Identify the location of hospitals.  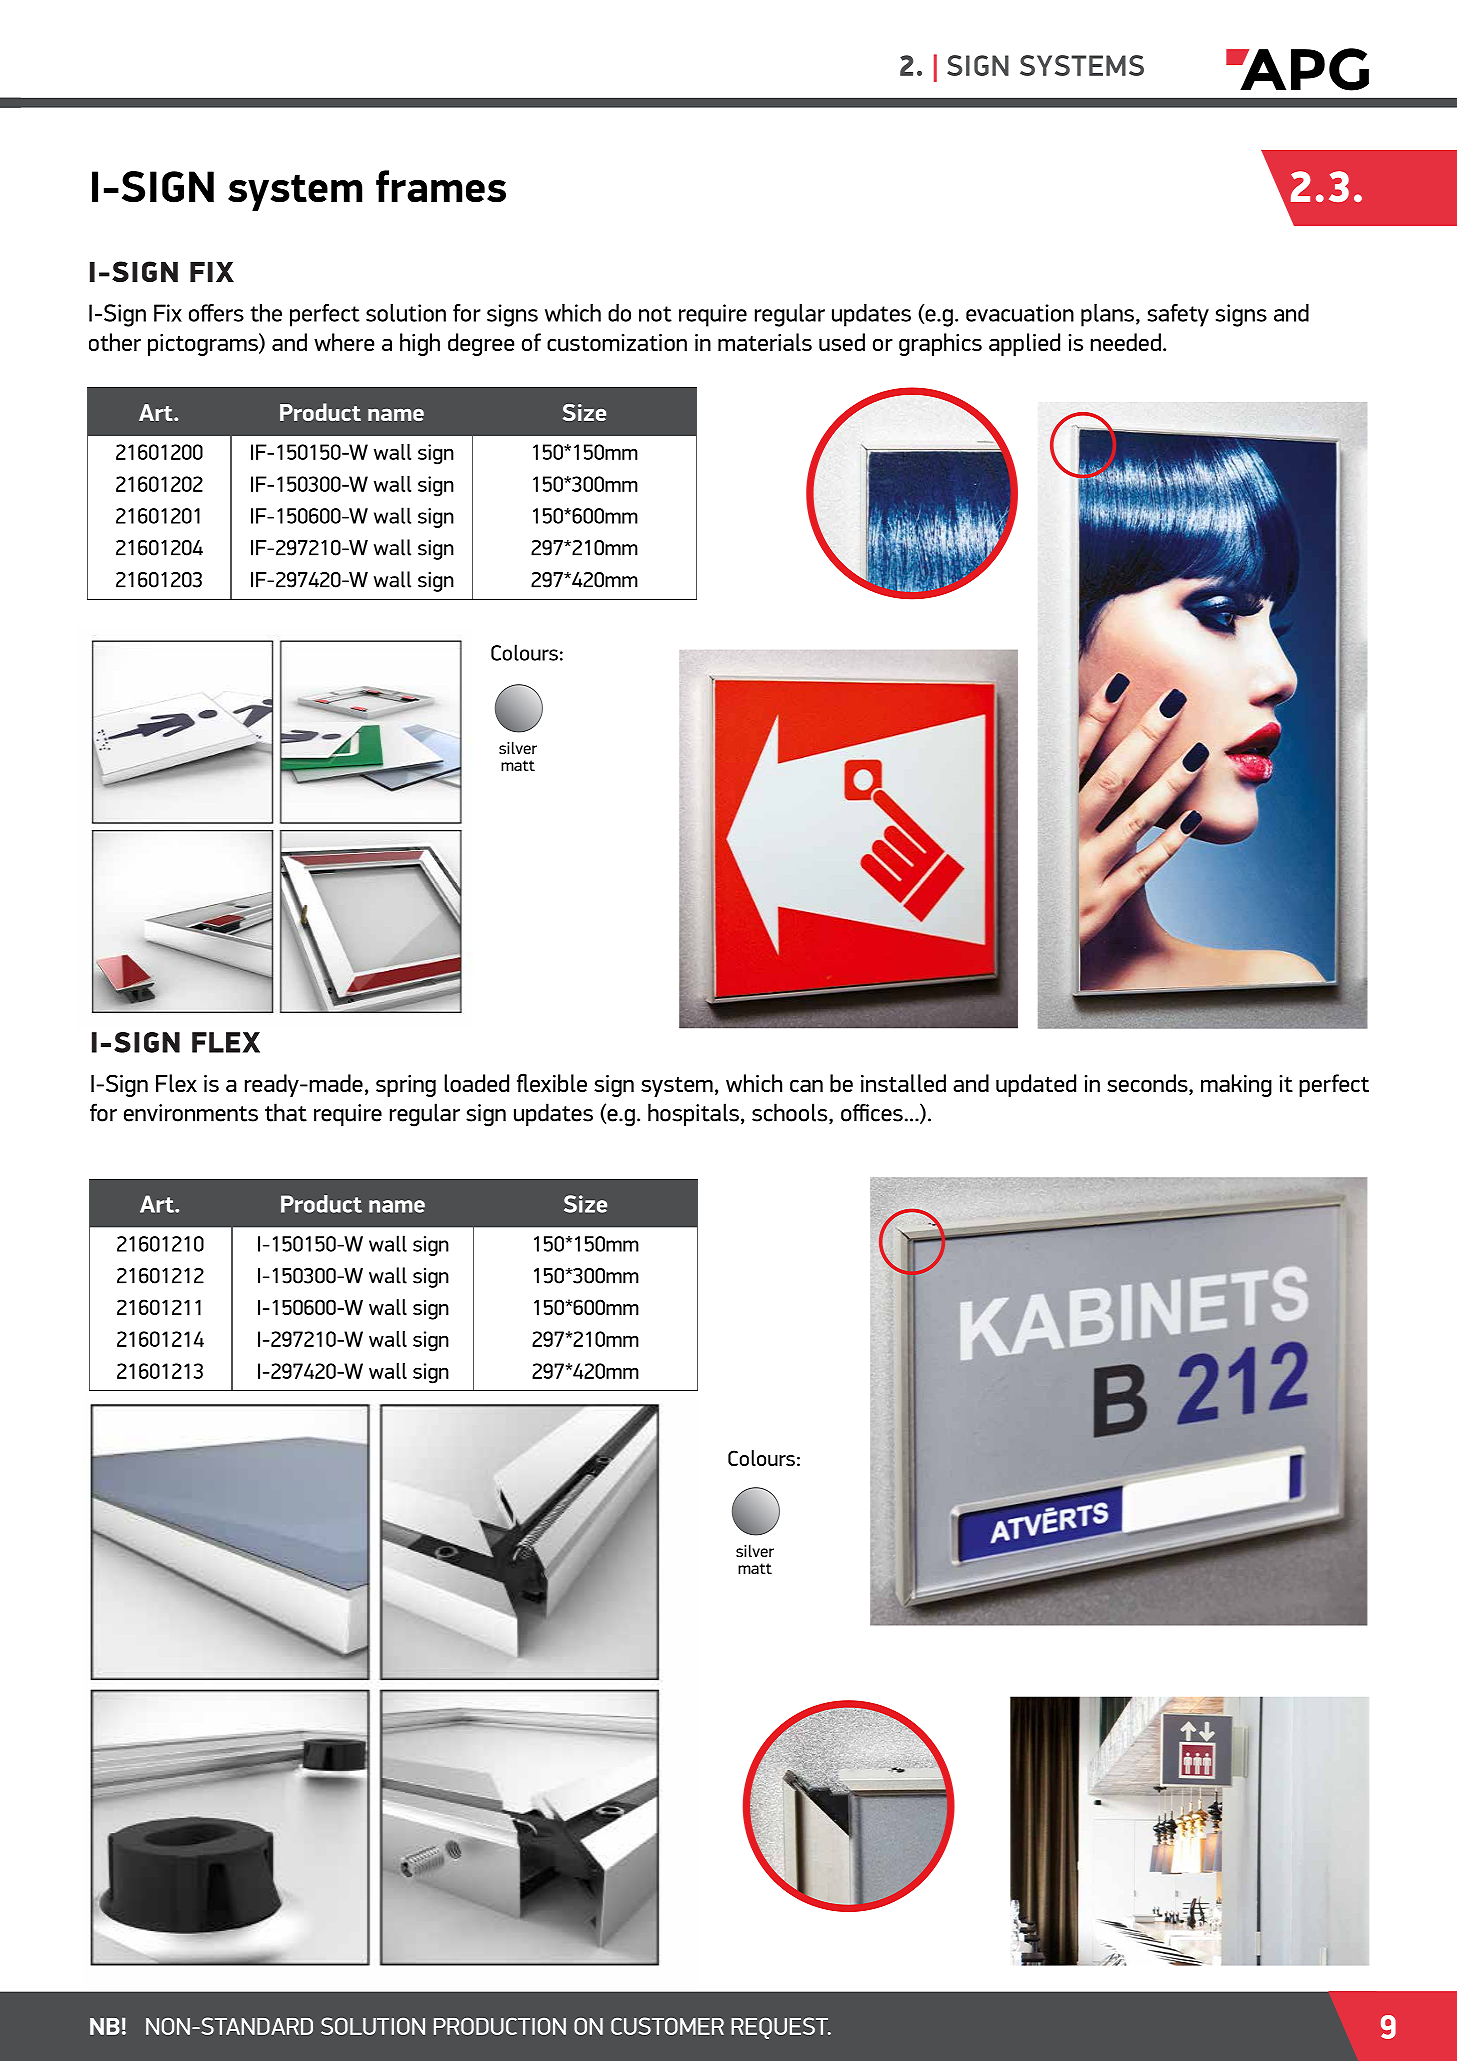
(693, 1114).
